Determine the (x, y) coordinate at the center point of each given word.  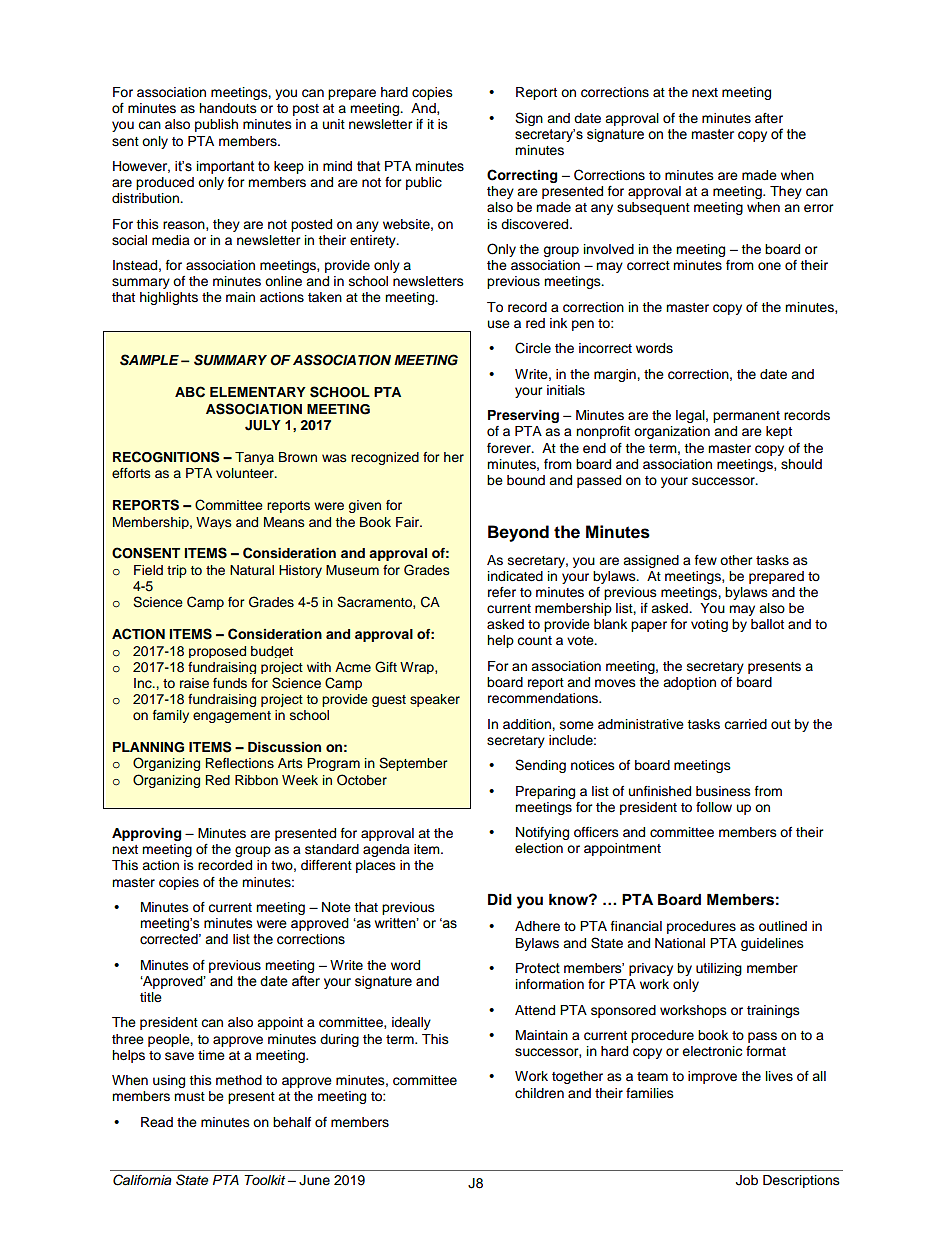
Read (157, 1122)
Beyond (518, 533)
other (736, 560)
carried (745, 724)
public (424, 183)
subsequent (653, 208)
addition (528, 724)
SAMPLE (149, 360)
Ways (214, 523)
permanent (746, 417)
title (151, 997)
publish (216, 125)
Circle (533, 348)
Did (500, 900)
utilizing (719, 969)
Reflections (240, 763)
